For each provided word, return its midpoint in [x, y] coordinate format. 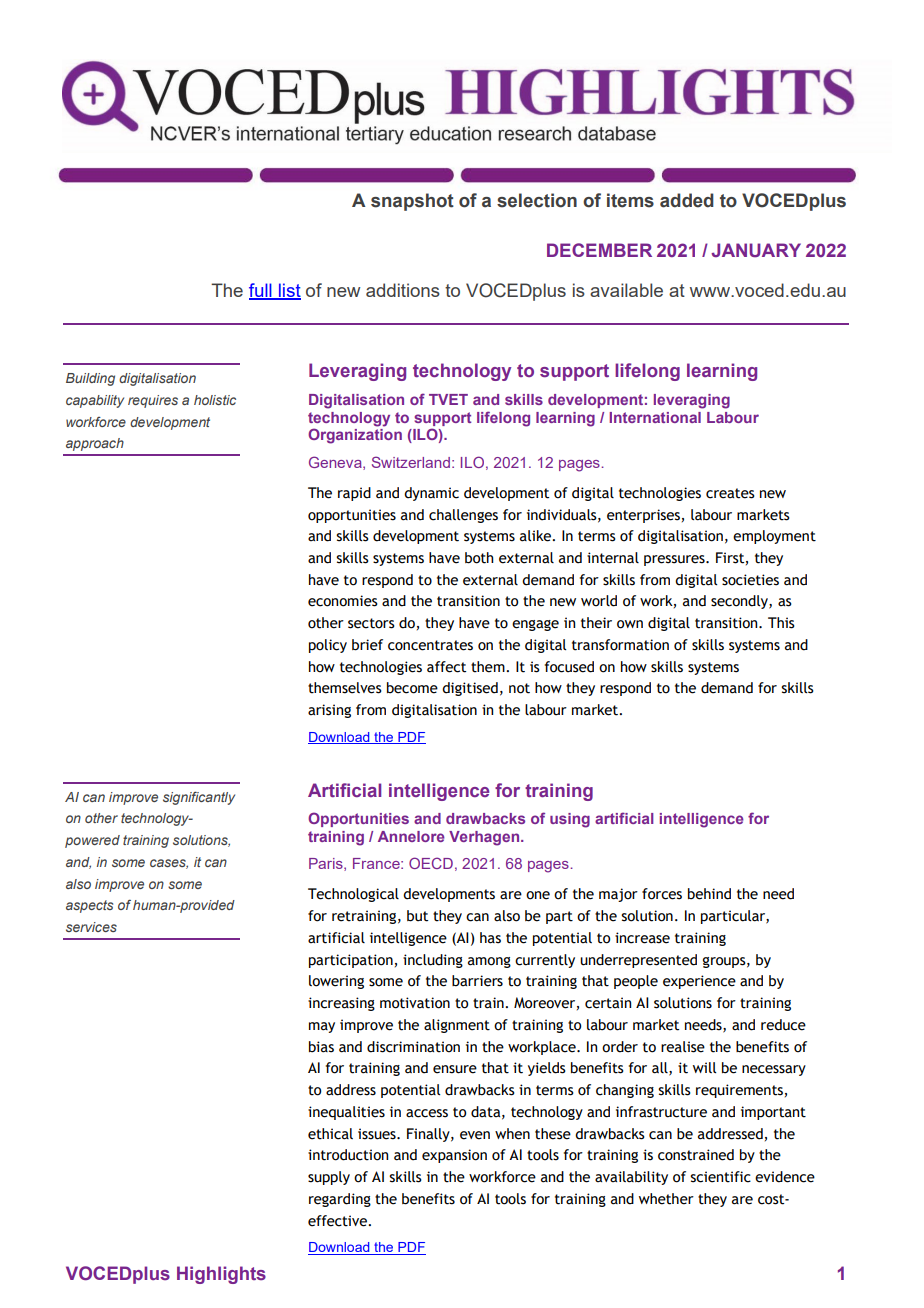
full [261, 291]
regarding [340, 1200]
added [687, 200]
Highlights [221, 1275]
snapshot [412, 202]
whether [666, 1199]
